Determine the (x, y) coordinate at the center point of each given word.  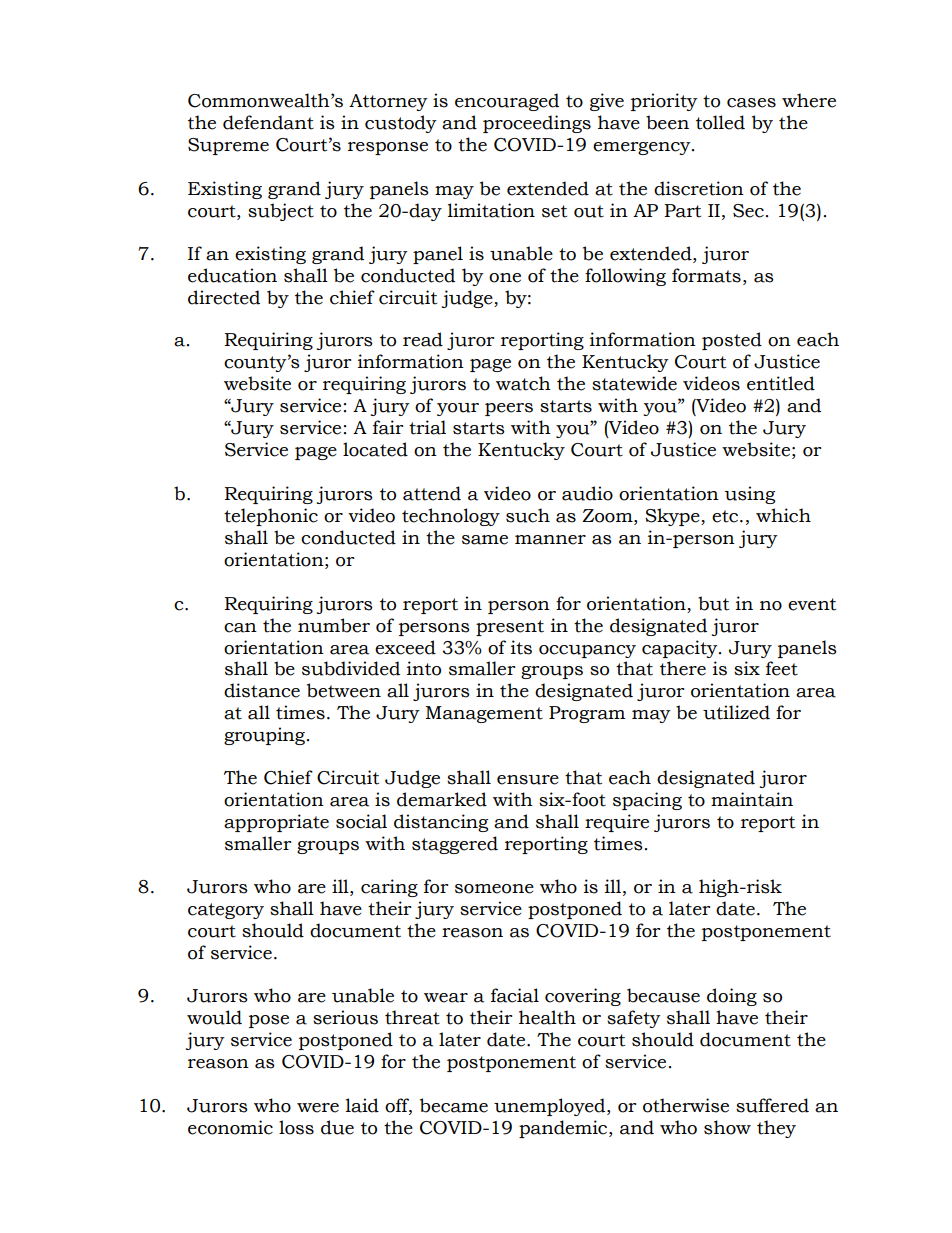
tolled (720, 122)
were (318, 1108)
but (713, 603)
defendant (268, 122)
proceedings (537, 124)
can (240, 628)
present (510, 628)
